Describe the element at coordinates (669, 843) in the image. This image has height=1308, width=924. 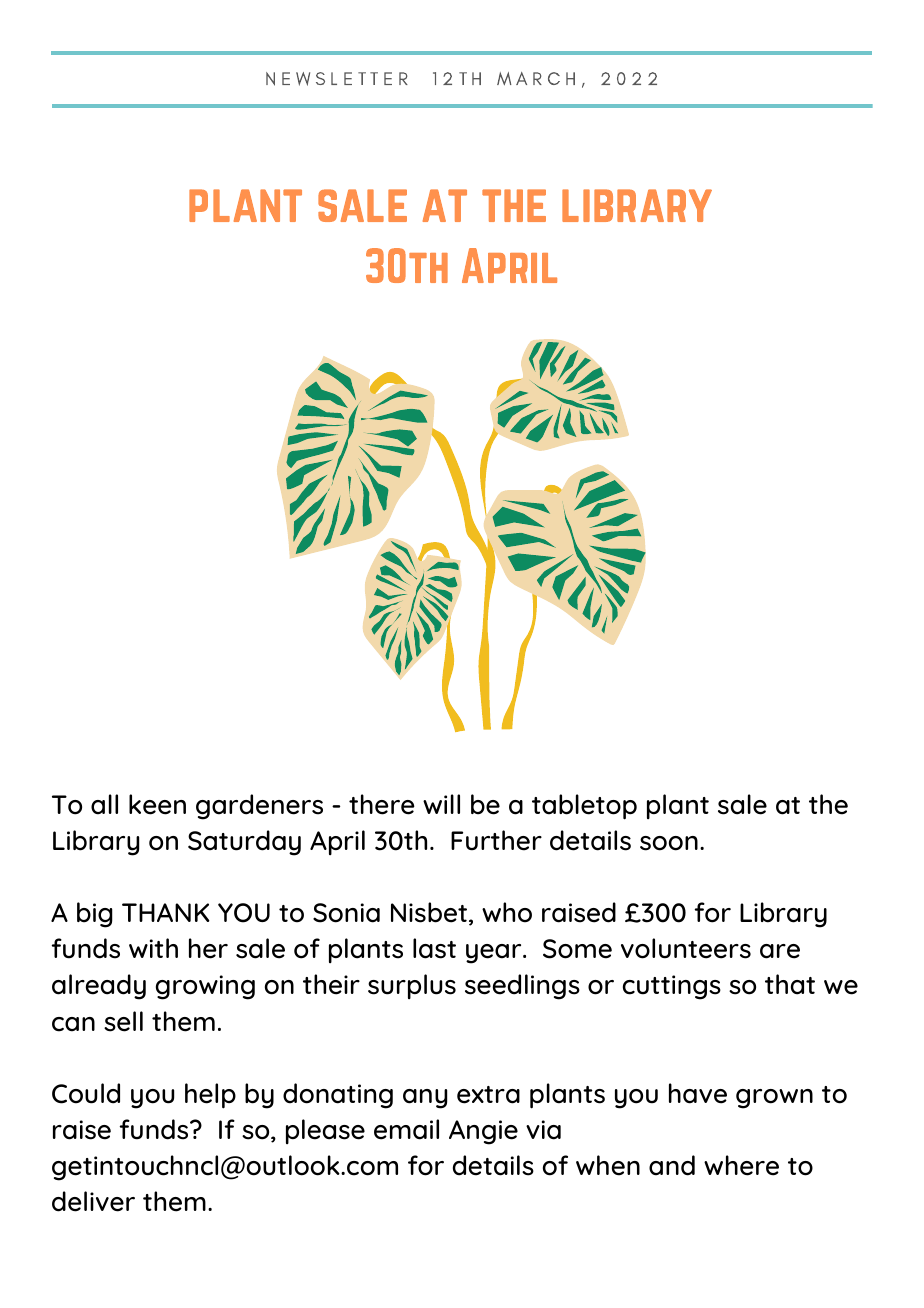
I see `soon` at that location.
